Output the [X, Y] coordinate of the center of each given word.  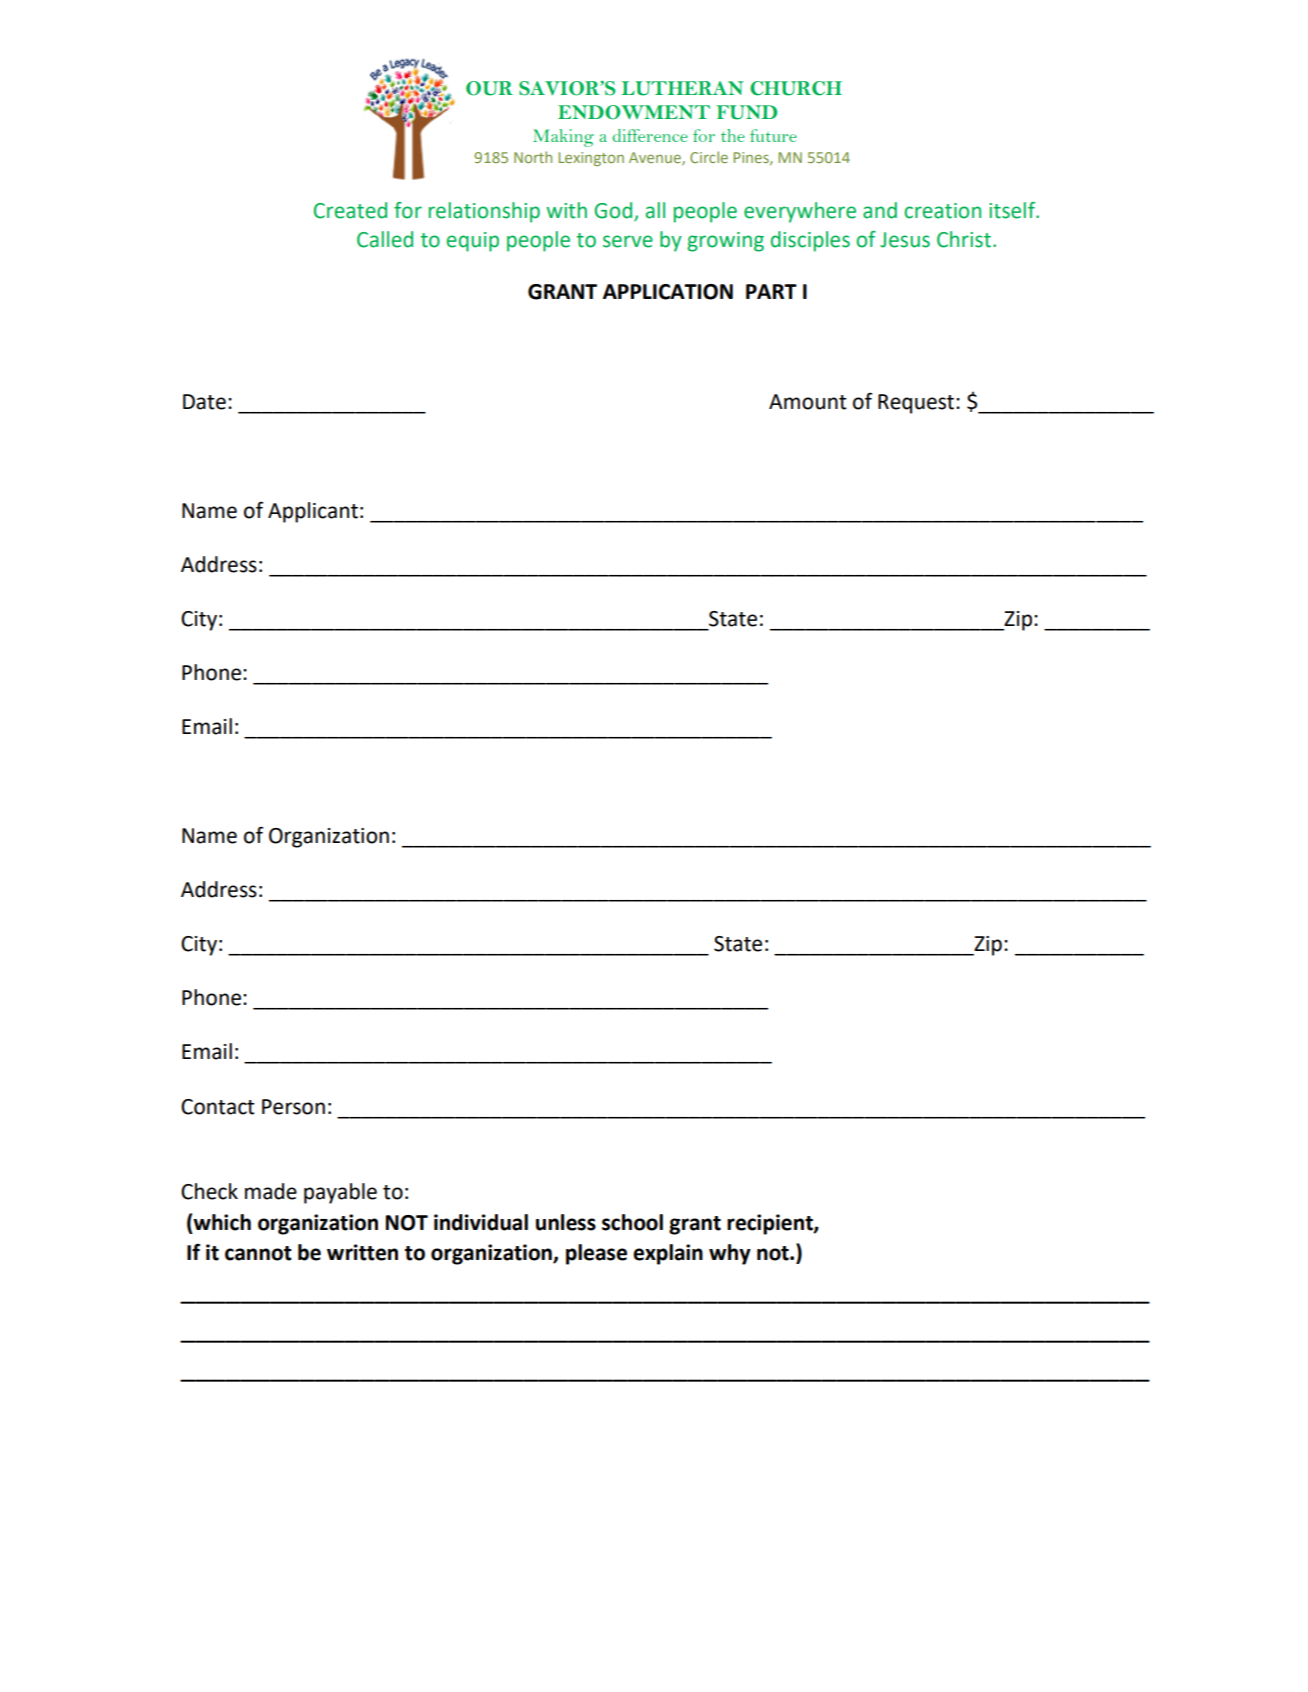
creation [942, 211]
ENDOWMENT [634, 112]
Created [350, 210]
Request [917, 404]
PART [771, 291]
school [632, 1222]
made [271, 1191]
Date [204, 402]
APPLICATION [668, 292]
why [730, 1254]
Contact [218, 1107]
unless [566, 1222]
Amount [808, 402]
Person [293, 1107]
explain [668, 1254]
